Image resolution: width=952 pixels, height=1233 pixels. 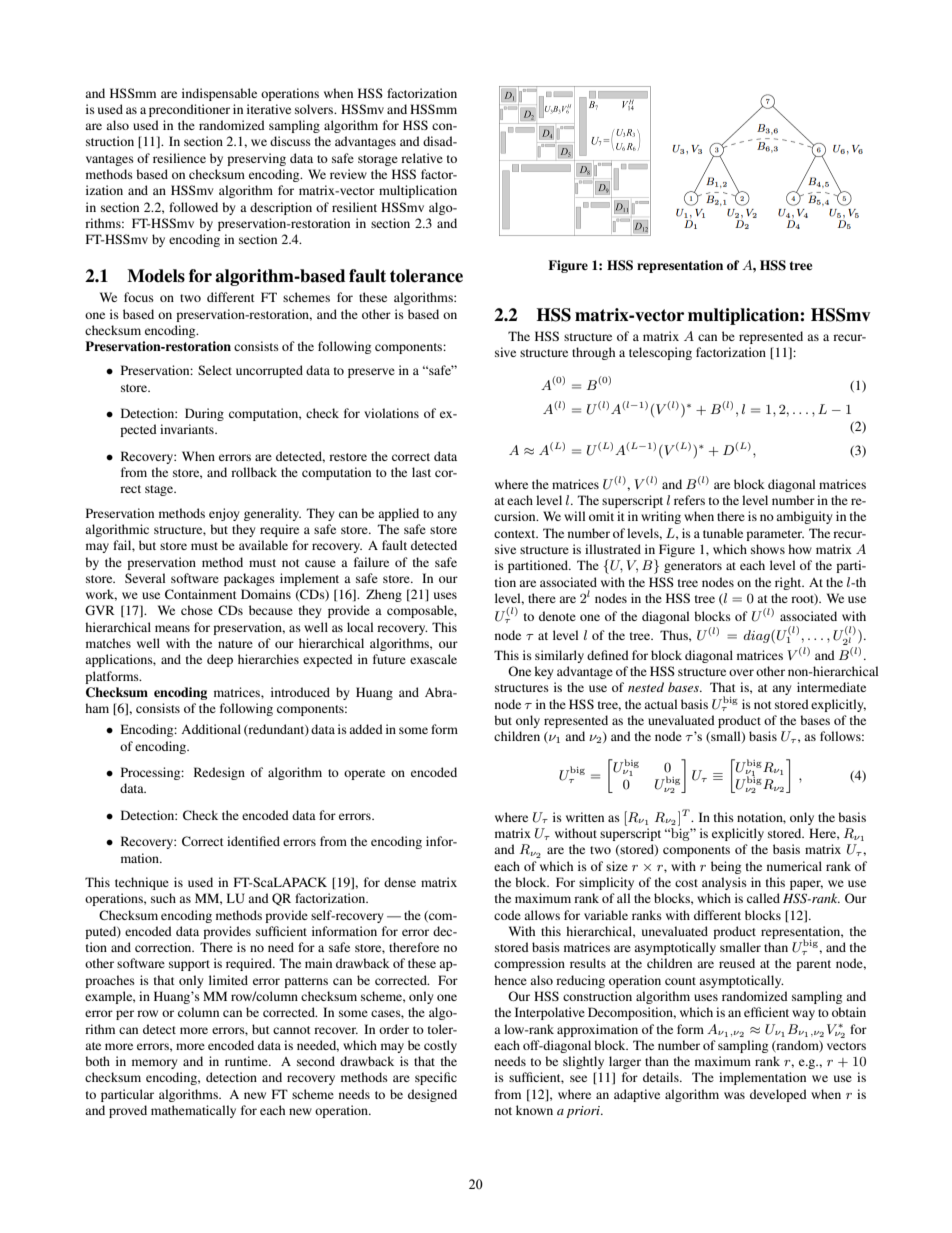 What do you see at coordinates (197, 610) in the image?
I see `chose` at bounding box center [197, 610].
